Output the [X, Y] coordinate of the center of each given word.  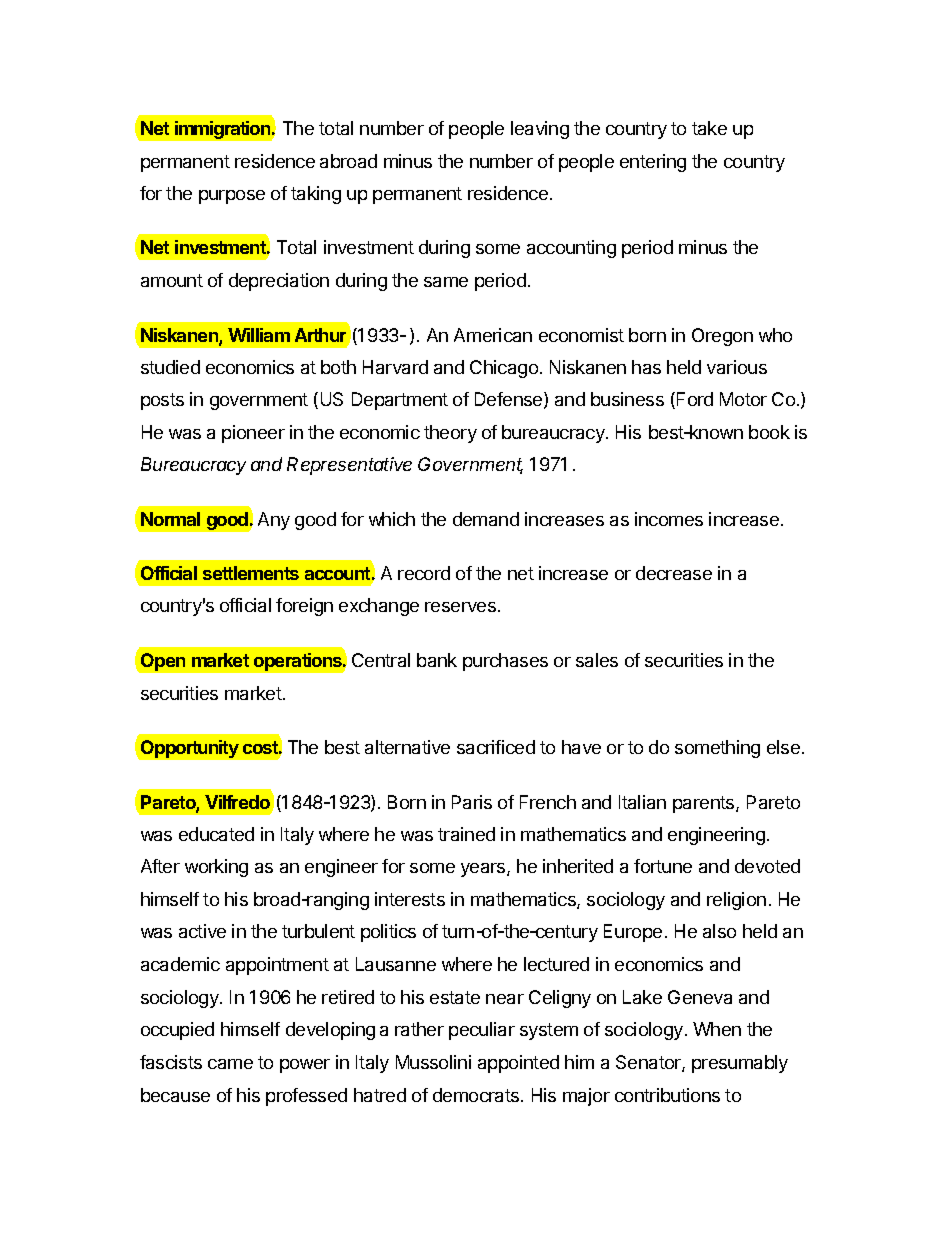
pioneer [253, 434]
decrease [674, 573]
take [709, 128]
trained [466, 834]
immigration [224, 130]
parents [705, 804]
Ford [695, 399]
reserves [462, 607]
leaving [540, 130]
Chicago [505, 369]
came [230, 1064]
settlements [251, 573]
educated [216, 834]
